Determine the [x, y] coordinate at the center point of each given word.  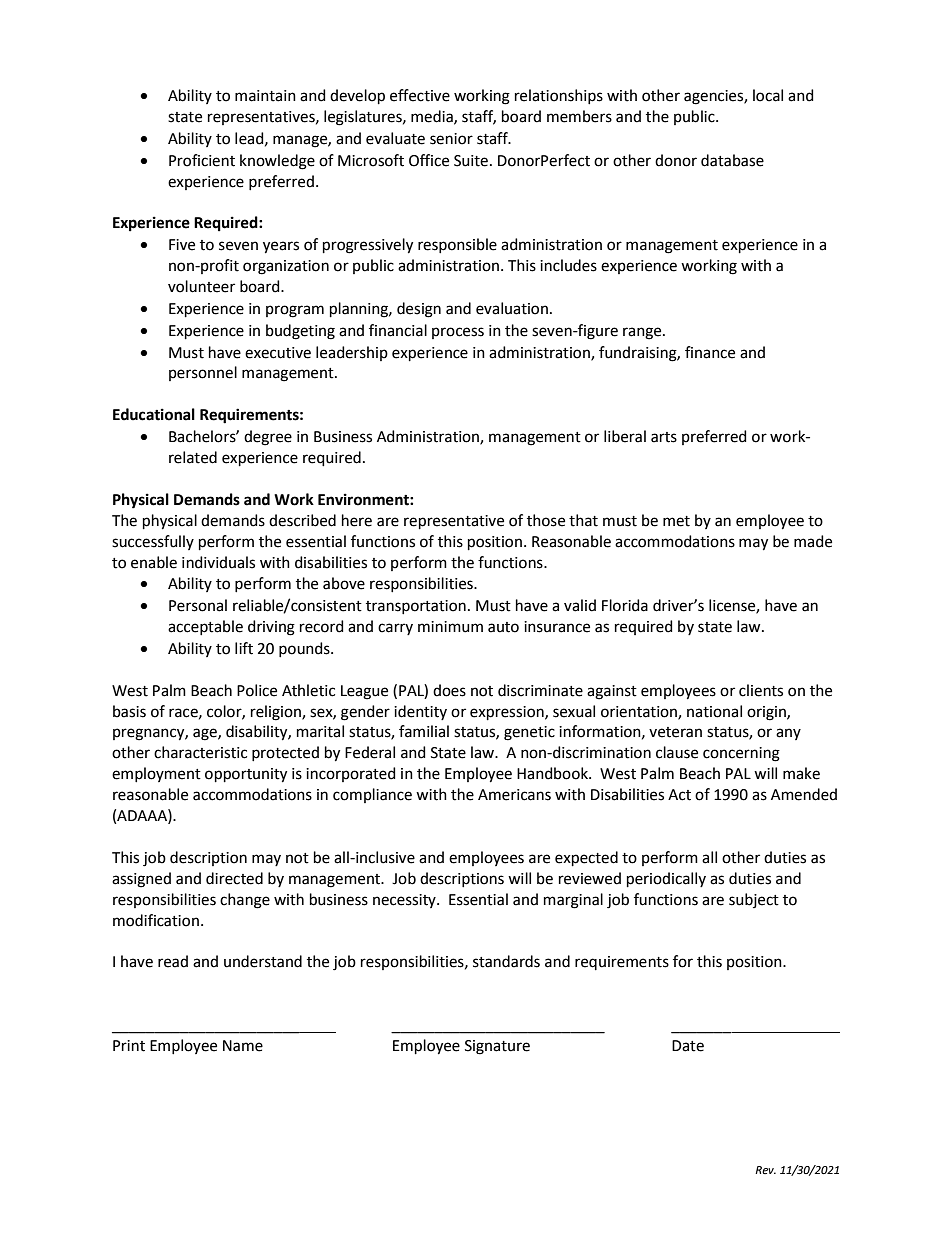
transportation [416, 607]
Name [243, 1046]
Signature [497, 1047]
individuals [218, 562]
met [676, 521]
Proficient [202, 160]
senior [451, 139]
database [732, 160]
